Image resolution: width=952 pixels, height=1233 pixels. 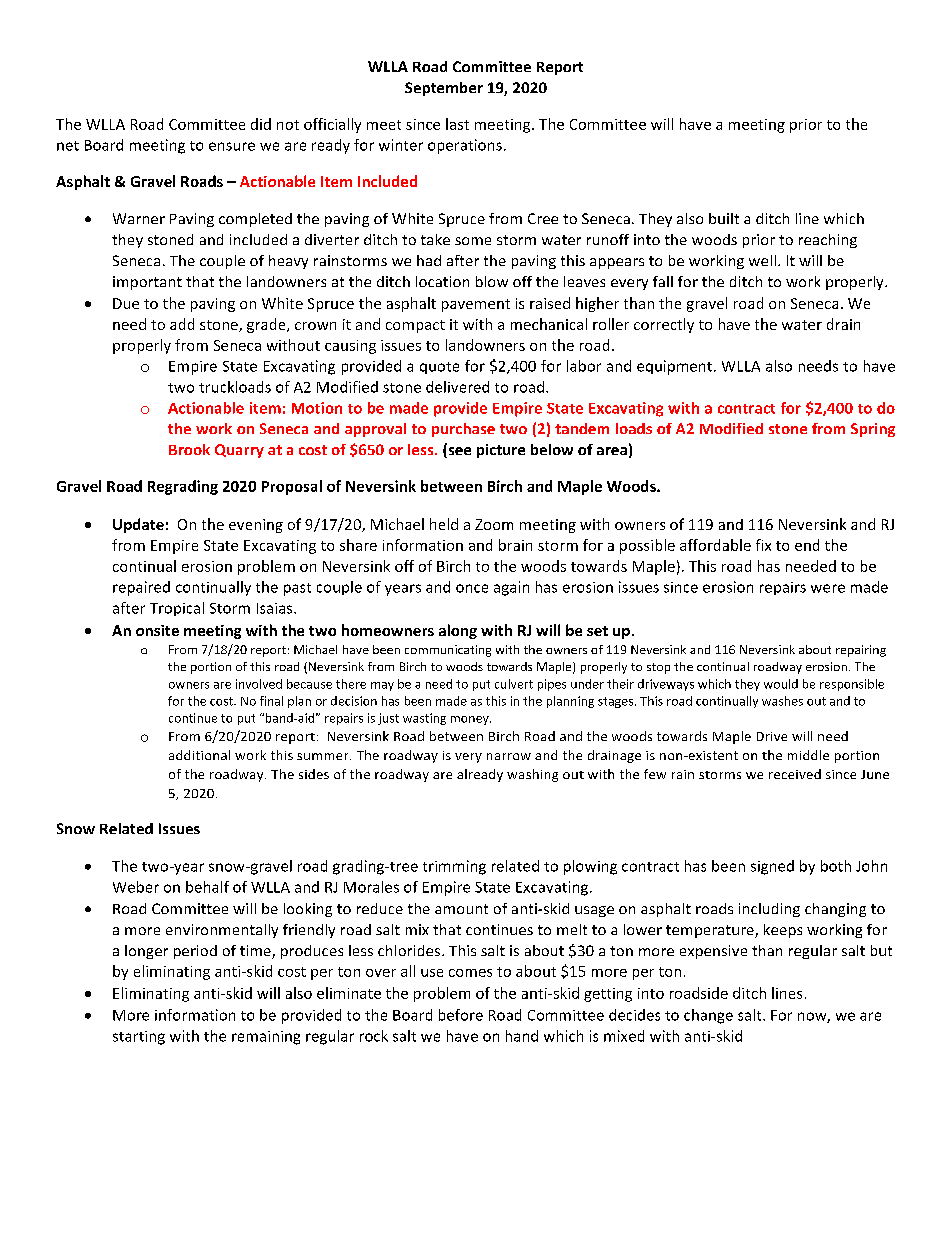 What do you see at coordinates (199, 755) in the screenshot?
I see `additional` at bounding box center [199, 755].
